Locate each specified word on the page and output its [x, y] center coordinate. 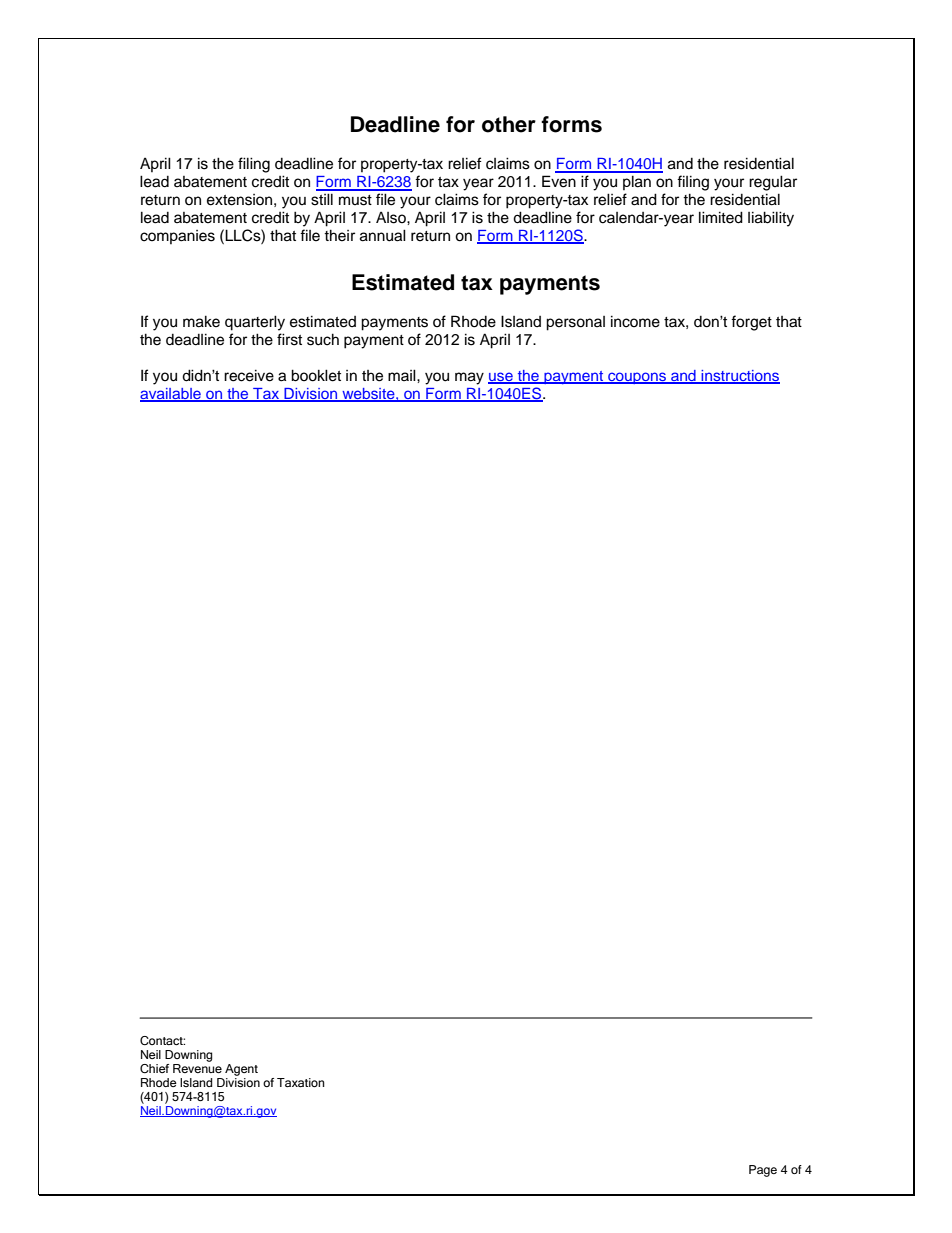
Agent [241, 1070]
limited [721, 217]
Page [763, 1171]
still [322, 199]
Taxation [301, 1082]
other [509, 124]
